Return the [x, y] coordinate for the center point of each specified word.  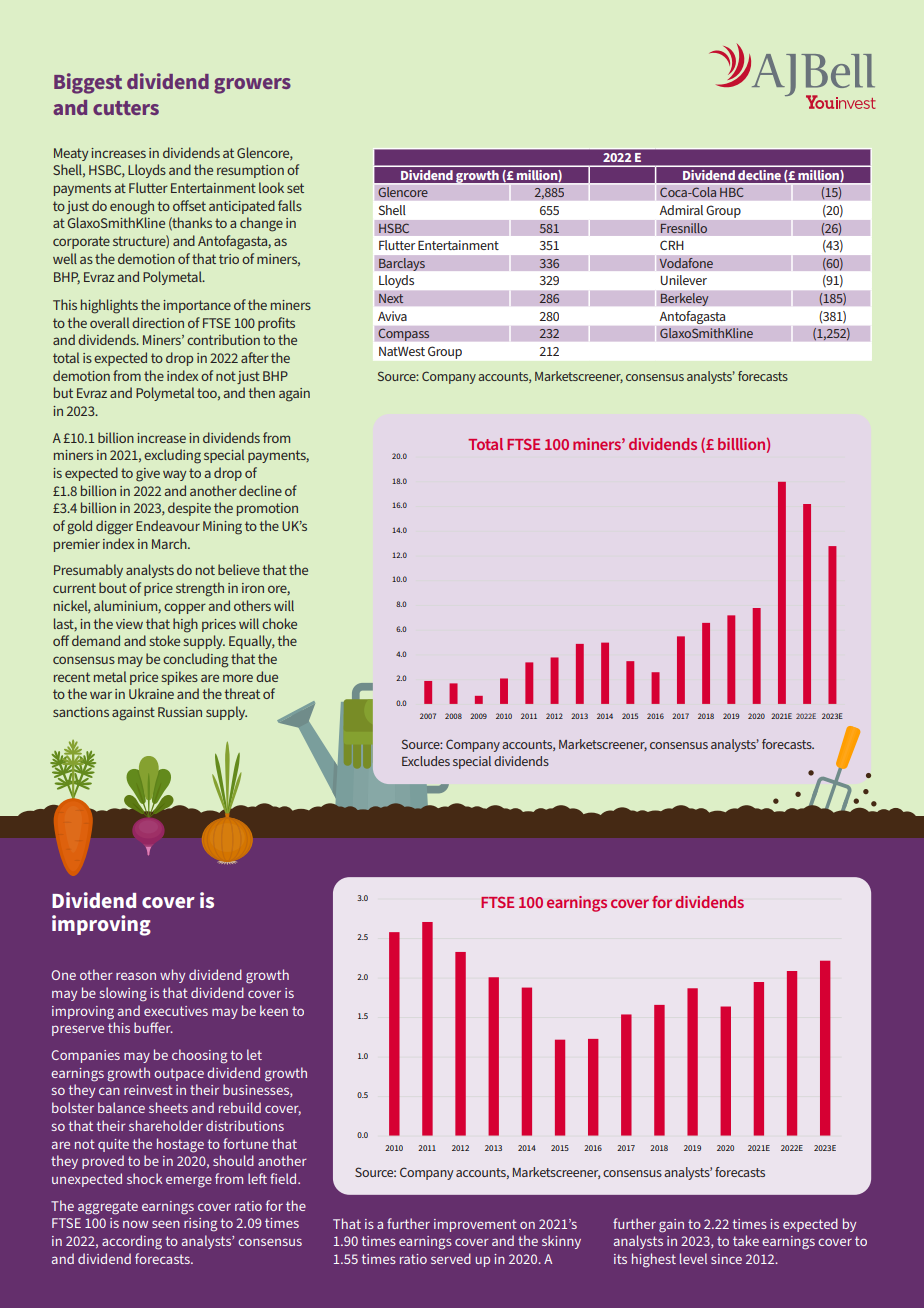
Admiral [681, 210]
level [693, 1258]
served [451, 1258]
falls [290, 205]
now [135, 1224]
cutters [126, 108]
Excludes [426, 761]
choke [279, 623]
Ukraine [151, 693]
